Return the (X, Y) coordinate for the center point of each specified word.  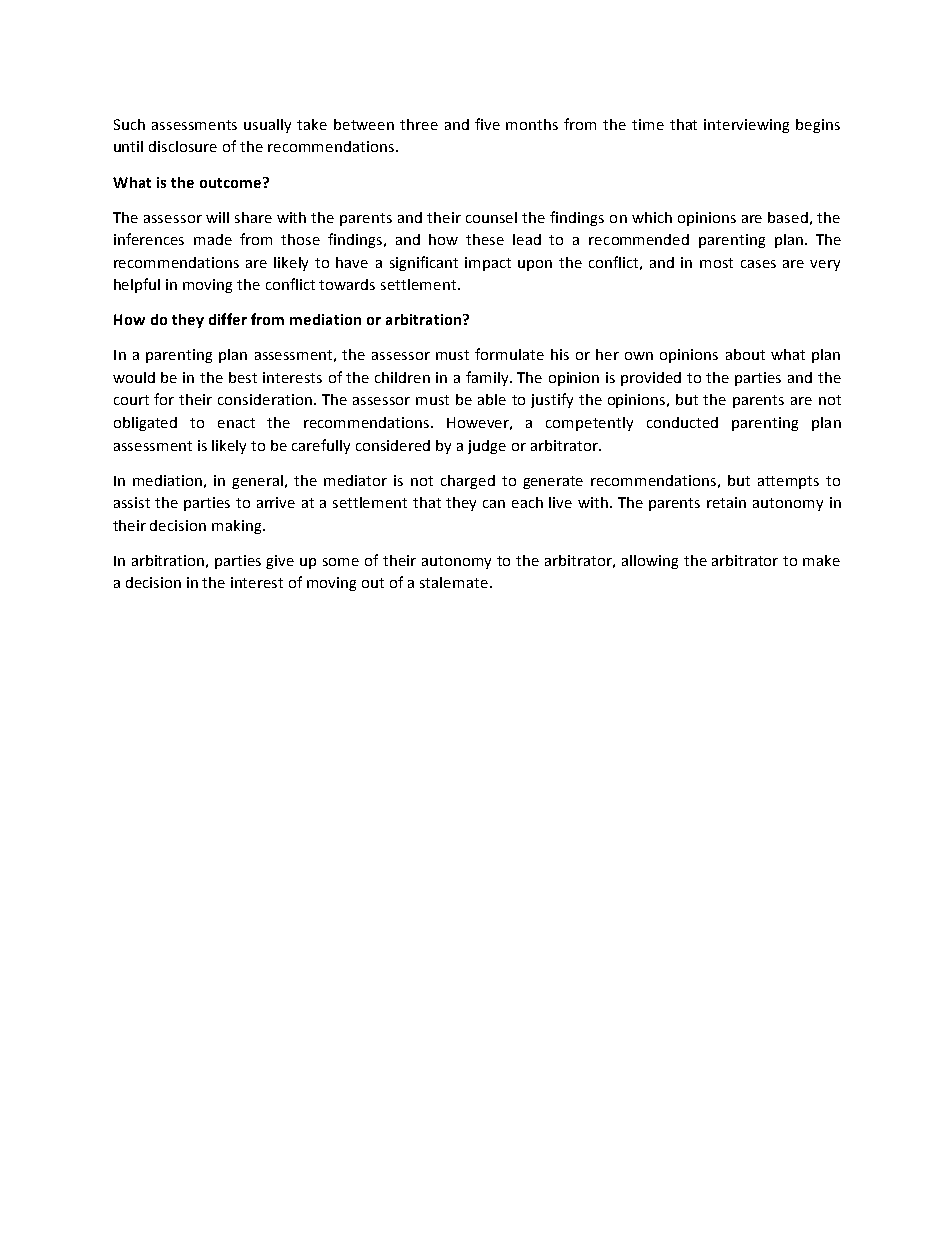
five (487, 124)
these (485, 239)
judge (487, 447)
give (280, 562)
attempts (788, 482)
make (821, 560)
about (745, 354)
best (243, 377)
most (716, 263)
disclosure (183, 146)
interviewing (746, 126)
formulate (509, 354)
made (213, 239)
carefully (321, 446)
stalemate (454, 582)
